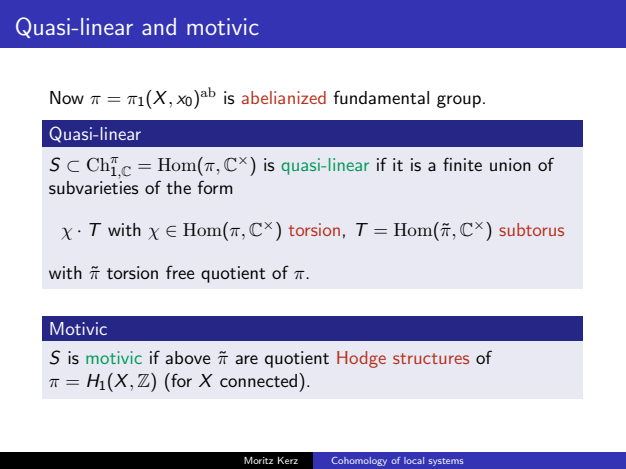 The image size is (626, 469). I want to click on the, so click(178, 187).
